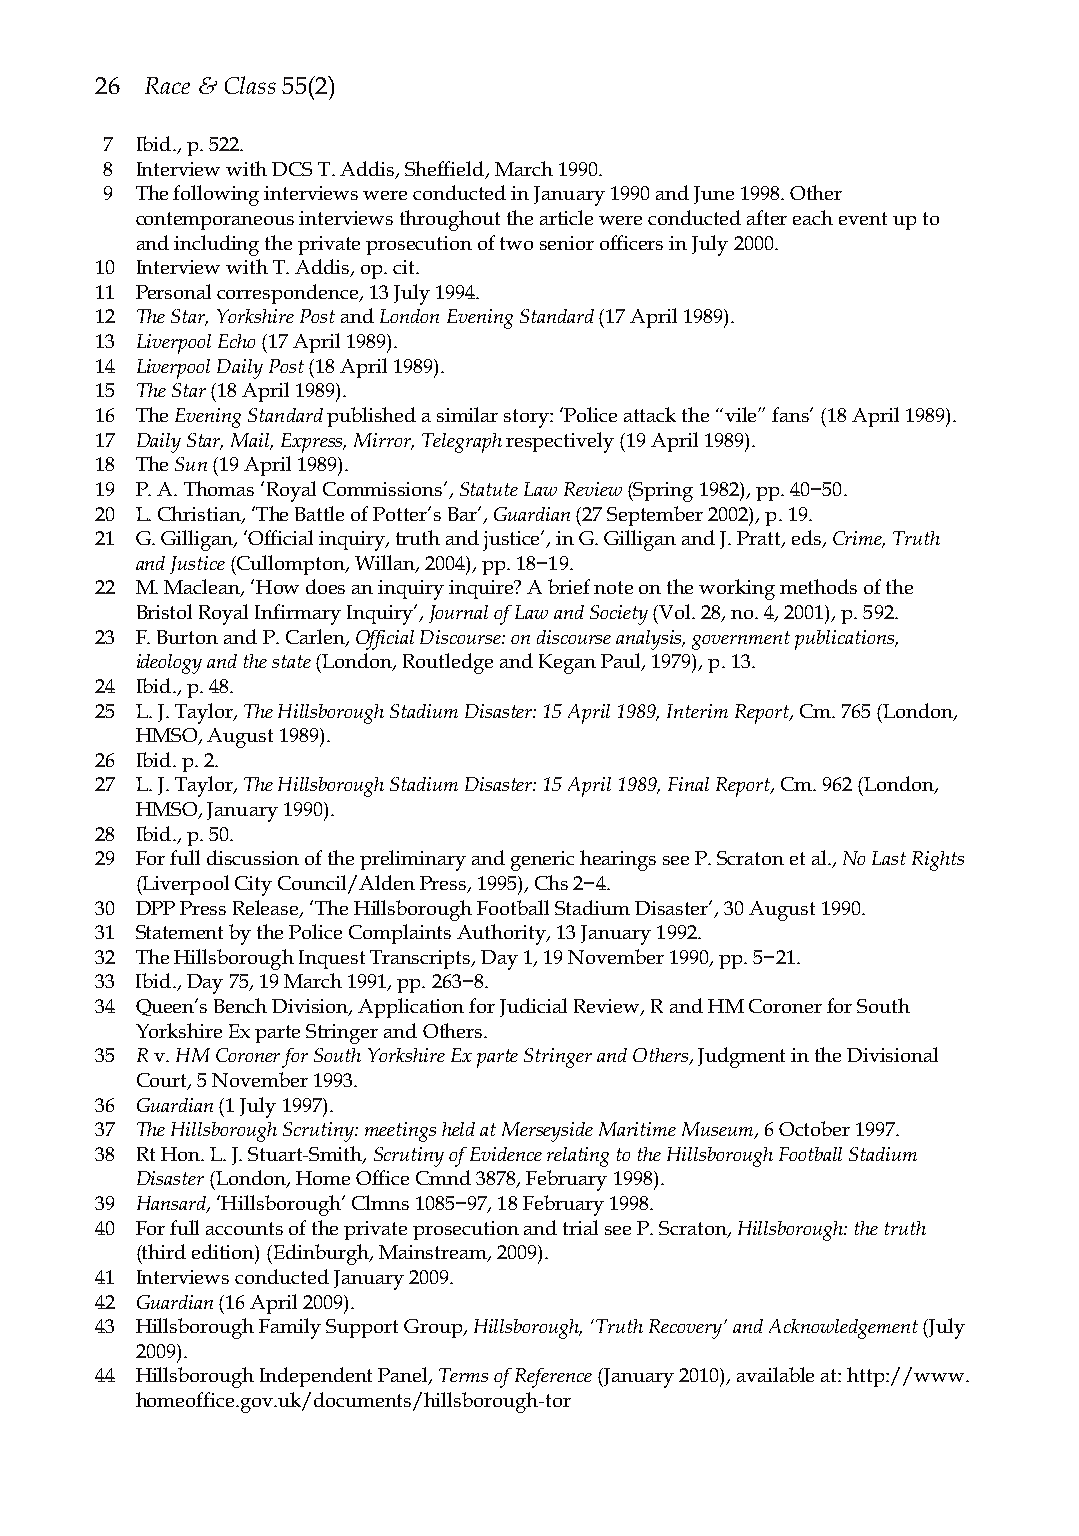 The height and width of the screenshot is (1536, 1079). Describe the element at coordinates (533, 1007) in the screenshot. I see `Judicial` at that location.
